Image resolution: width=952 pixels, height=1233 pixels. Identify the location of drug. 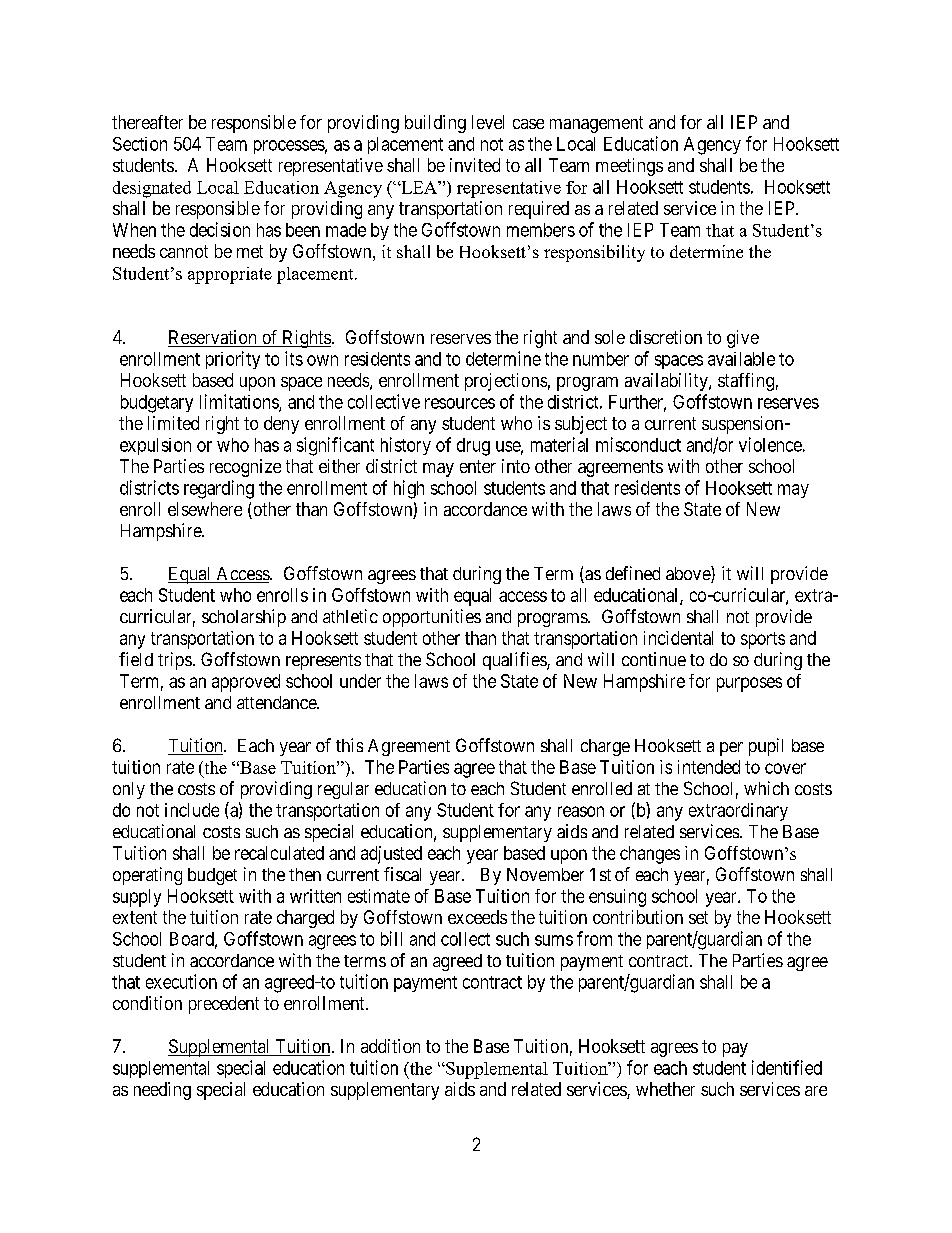
(473, 447).
